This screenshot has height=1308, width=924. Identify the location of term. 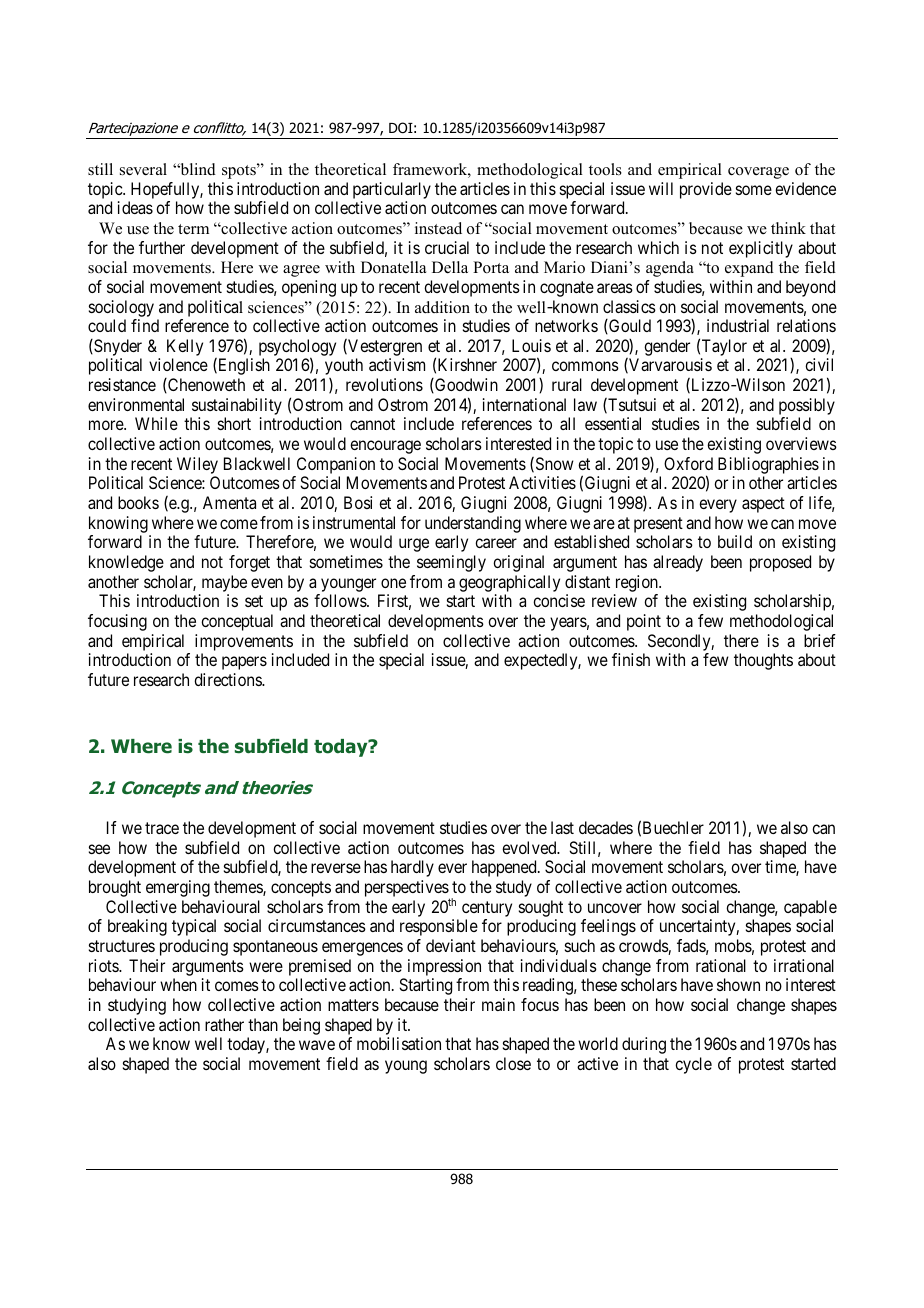
(193, 229).
